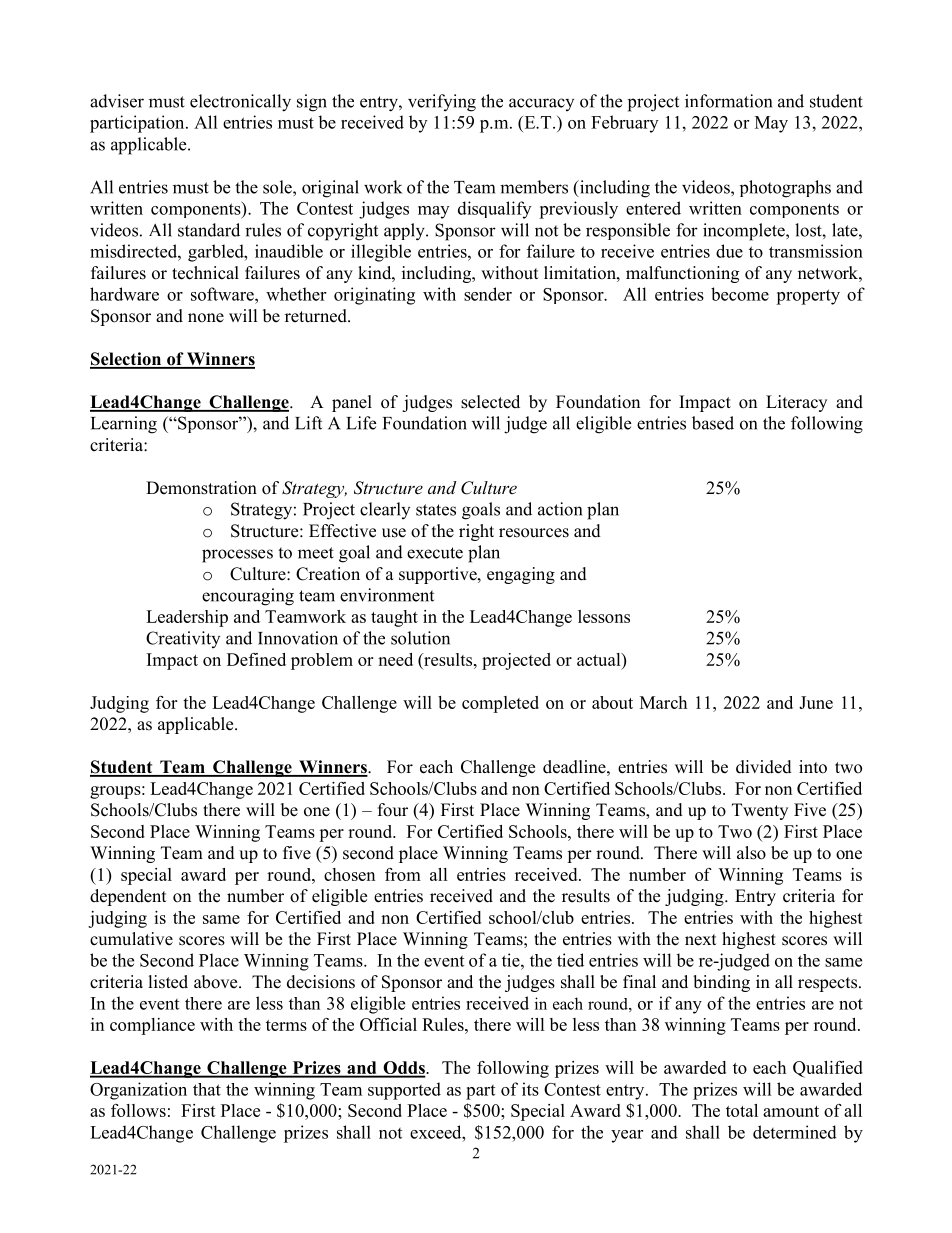 The width and height of the page is (952, 1233). I want to click on Demonstration, so click(201, 488).
